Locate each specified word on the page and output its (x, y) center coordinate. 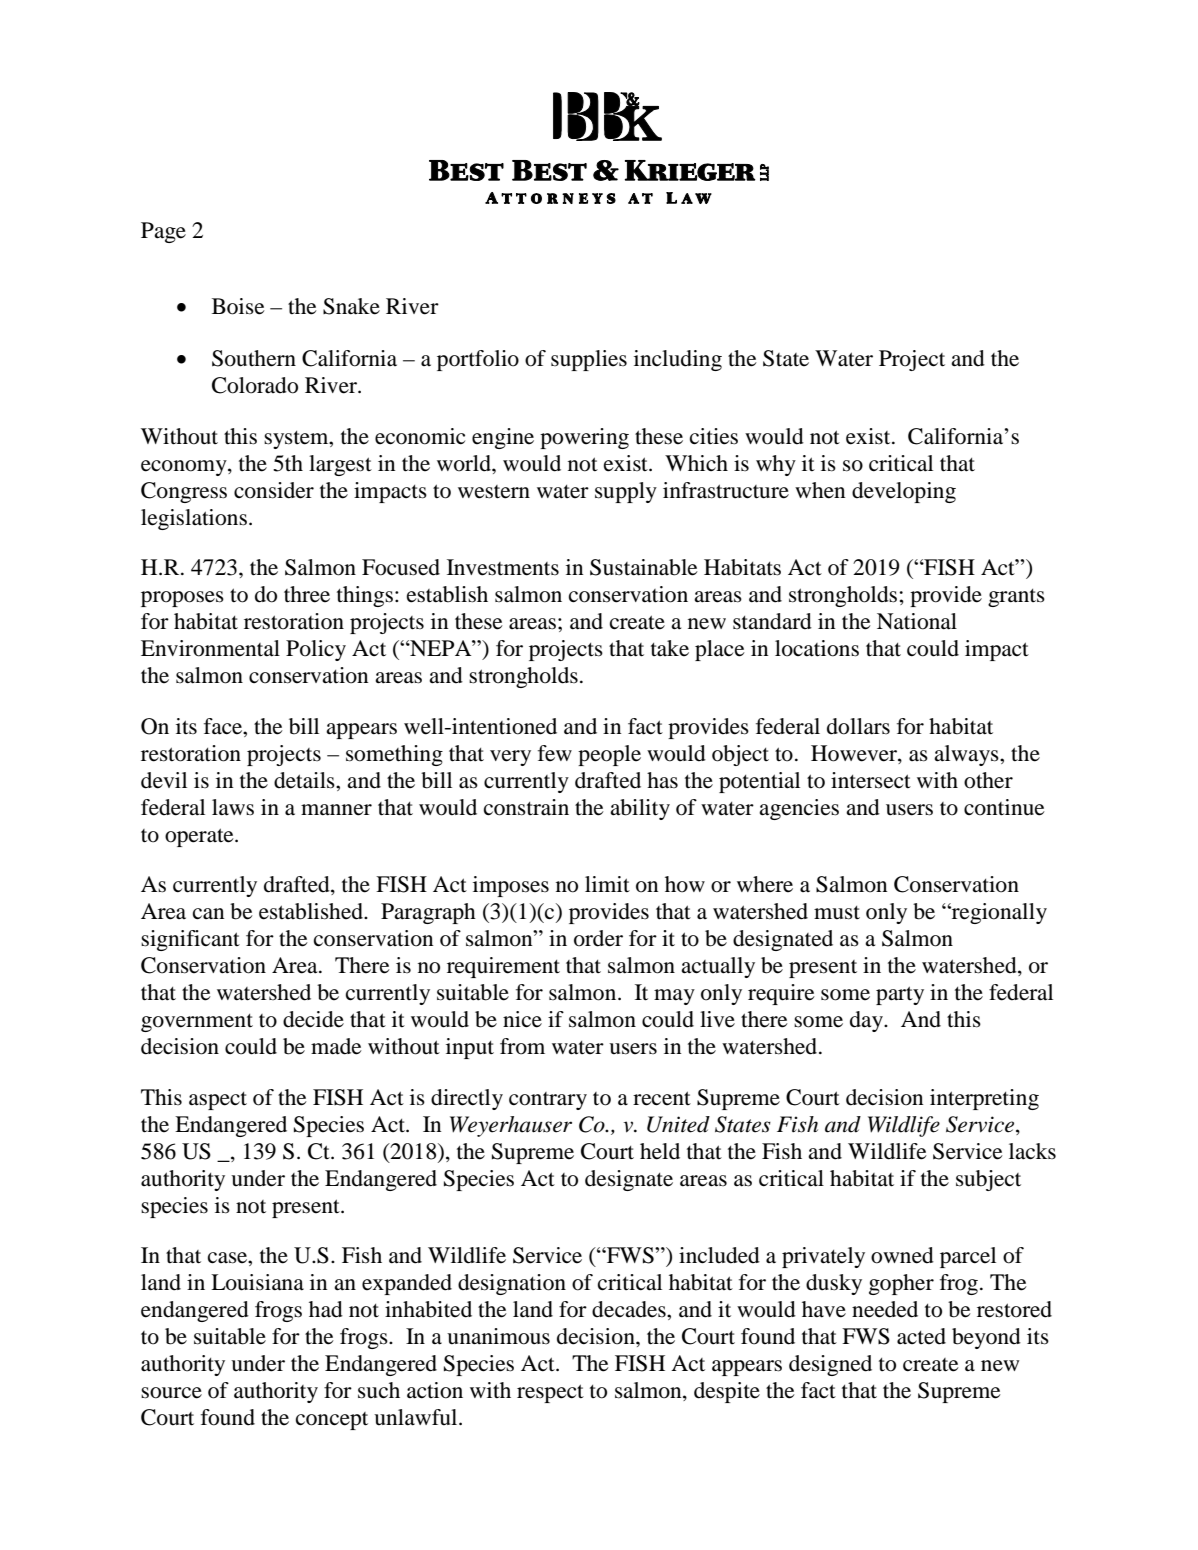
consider (274, 490)
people (609, 755)
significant (190, 940)
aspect (218, 1101)
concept (332, 1421)
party (900, 995)
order (598, 938)
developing (904, 492)
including (678, 360)
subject (988, 1180)
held (660, 1151)
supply (626, 492)
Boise (238, 306)
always (967, 755)
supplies (589, 360)
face (224, 726)
